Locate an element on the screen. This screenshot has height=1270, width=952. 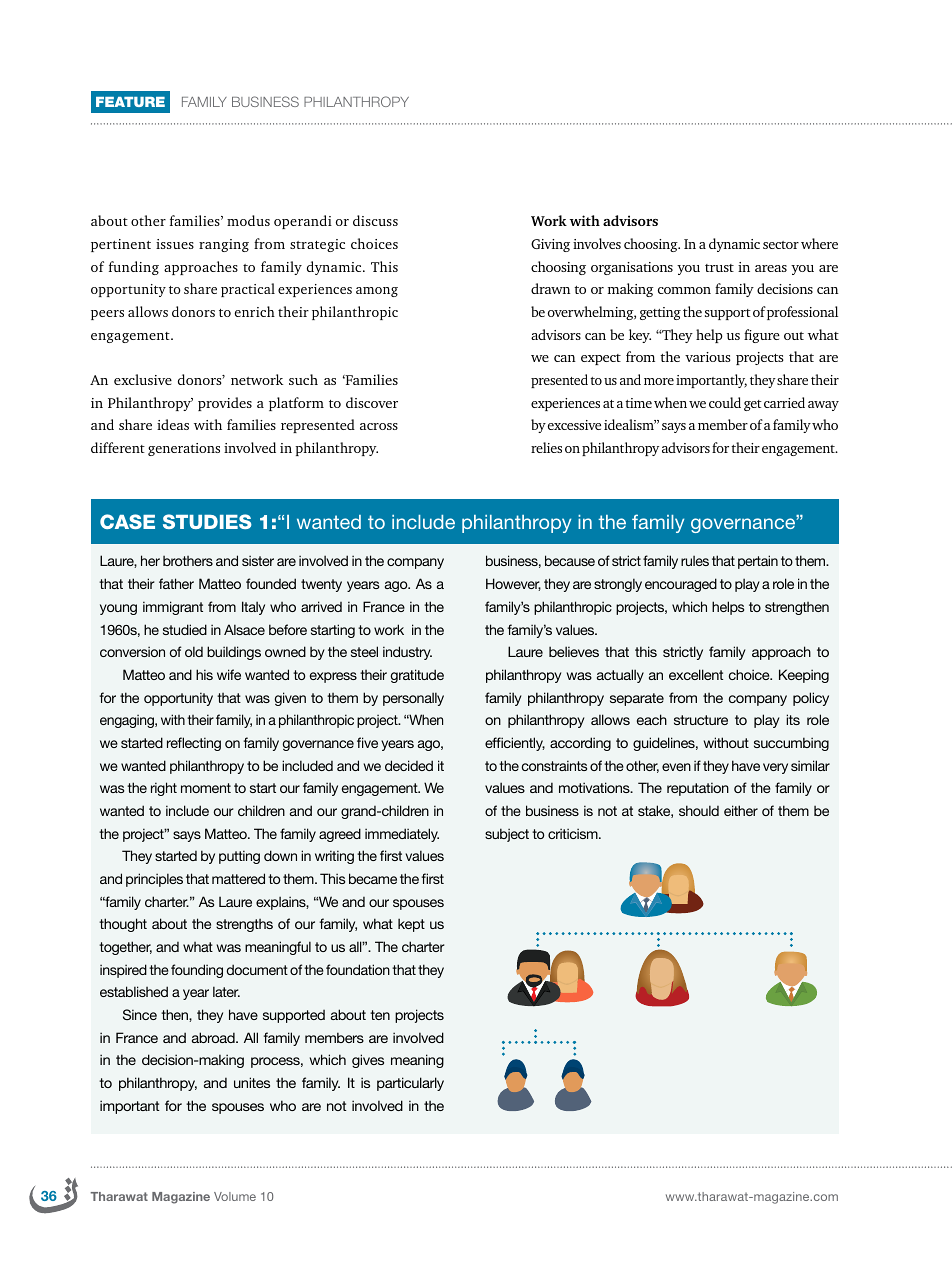
Volume is located at coordinates (235, 1196).
